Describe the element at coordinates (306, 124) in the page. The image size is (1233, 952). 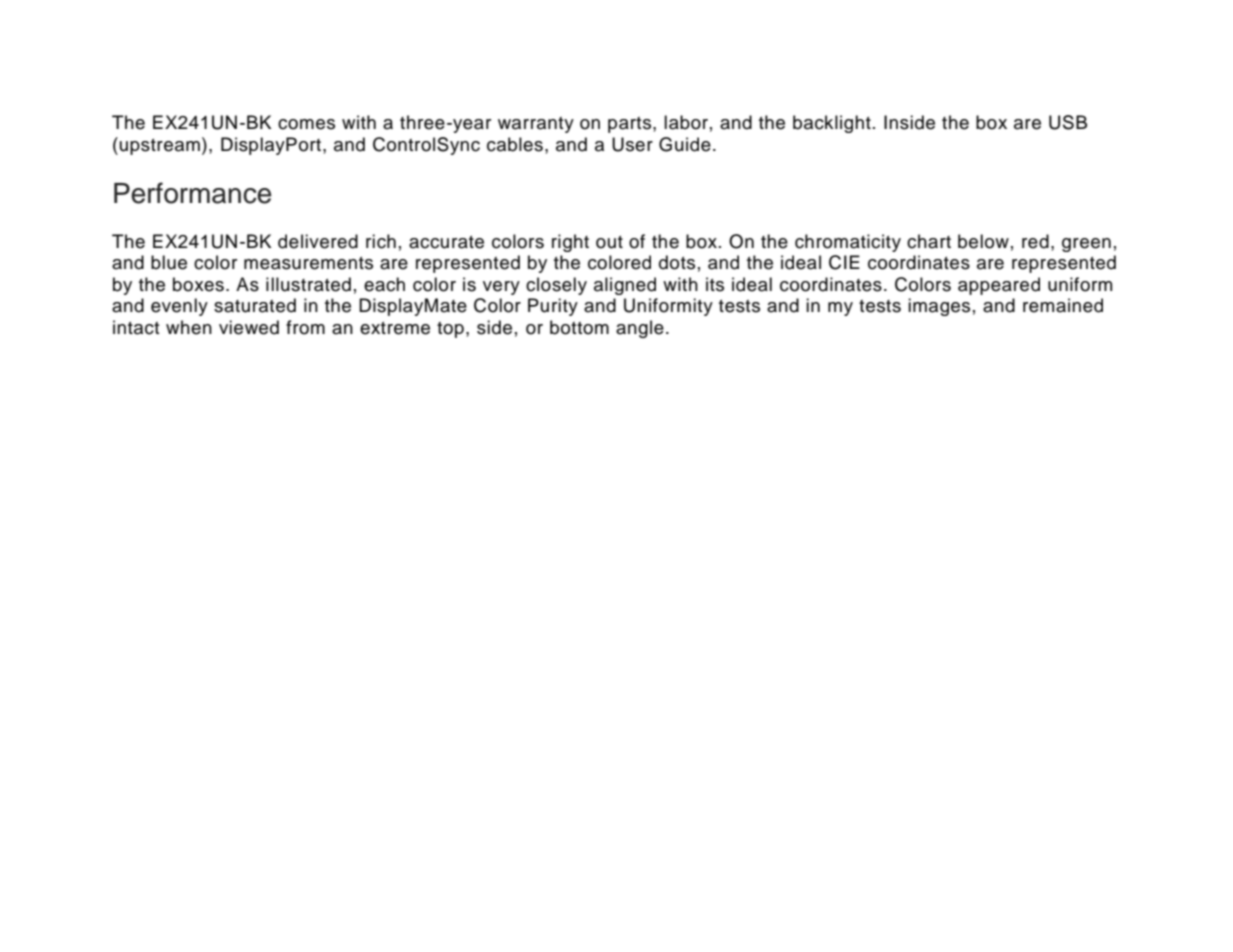
I see `comes` at that location.
